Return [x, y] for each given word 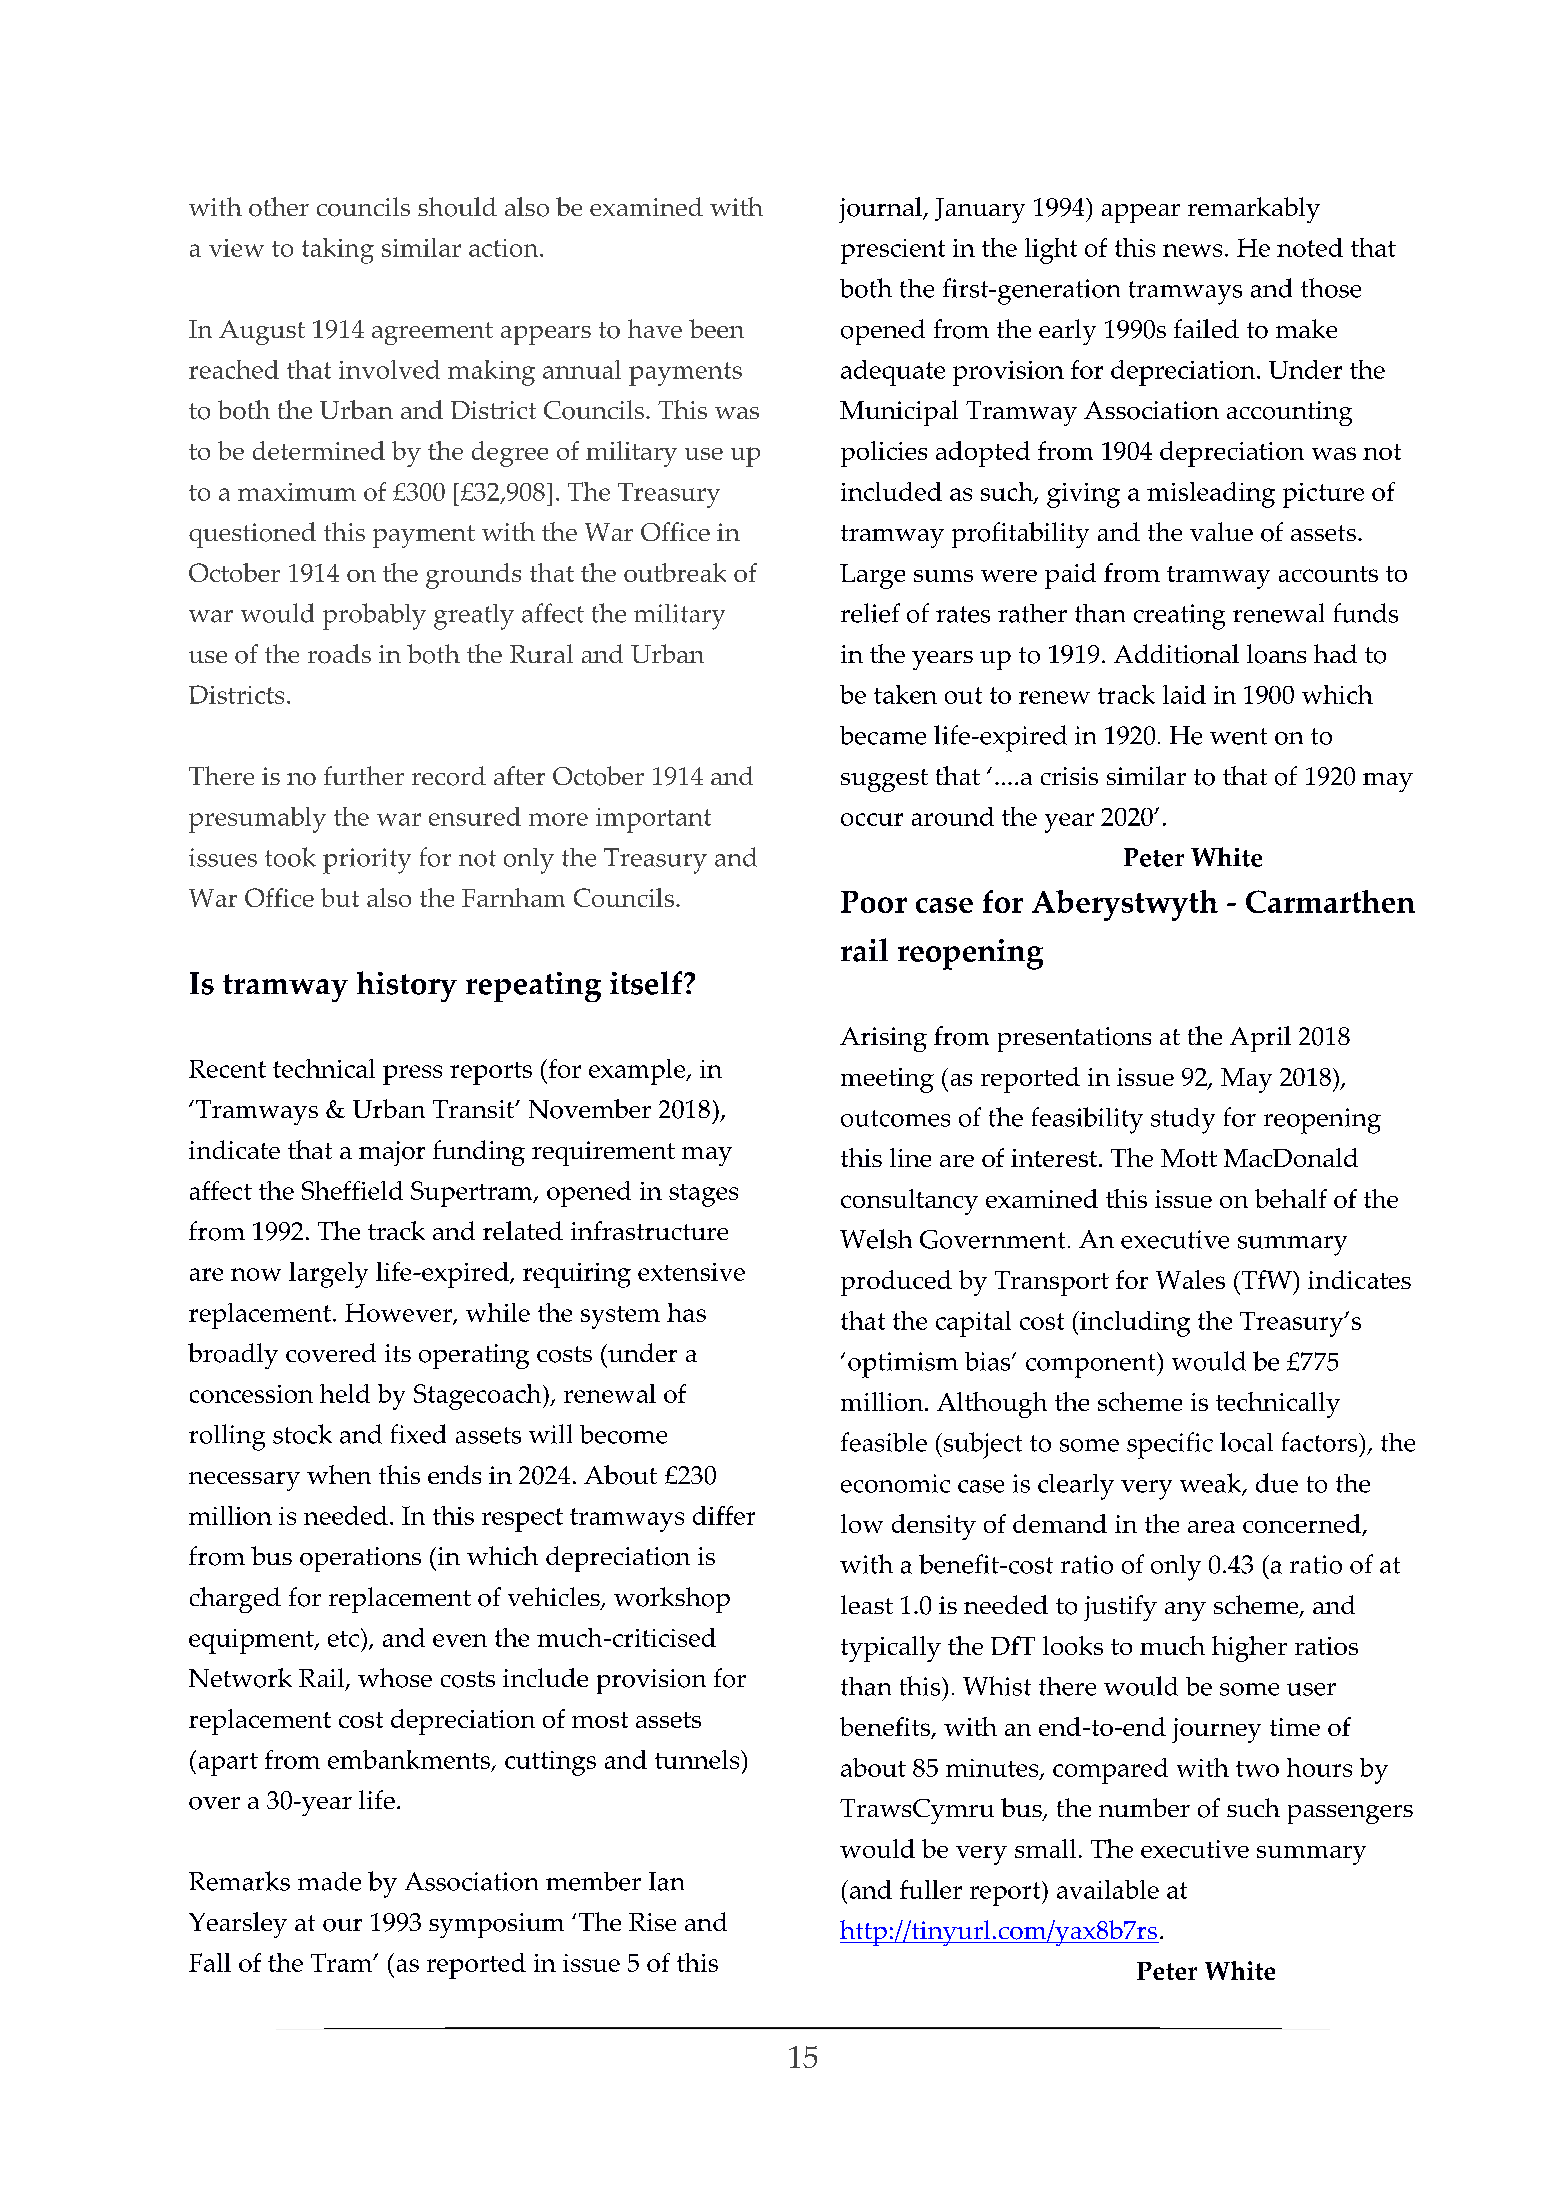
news [1192, 250]
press [412, 1075]
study [1183, 1121]
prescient [893, 251]
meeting [887, 1080]
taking [338, 251]
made [329, 1881]
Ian [666, 1881]
